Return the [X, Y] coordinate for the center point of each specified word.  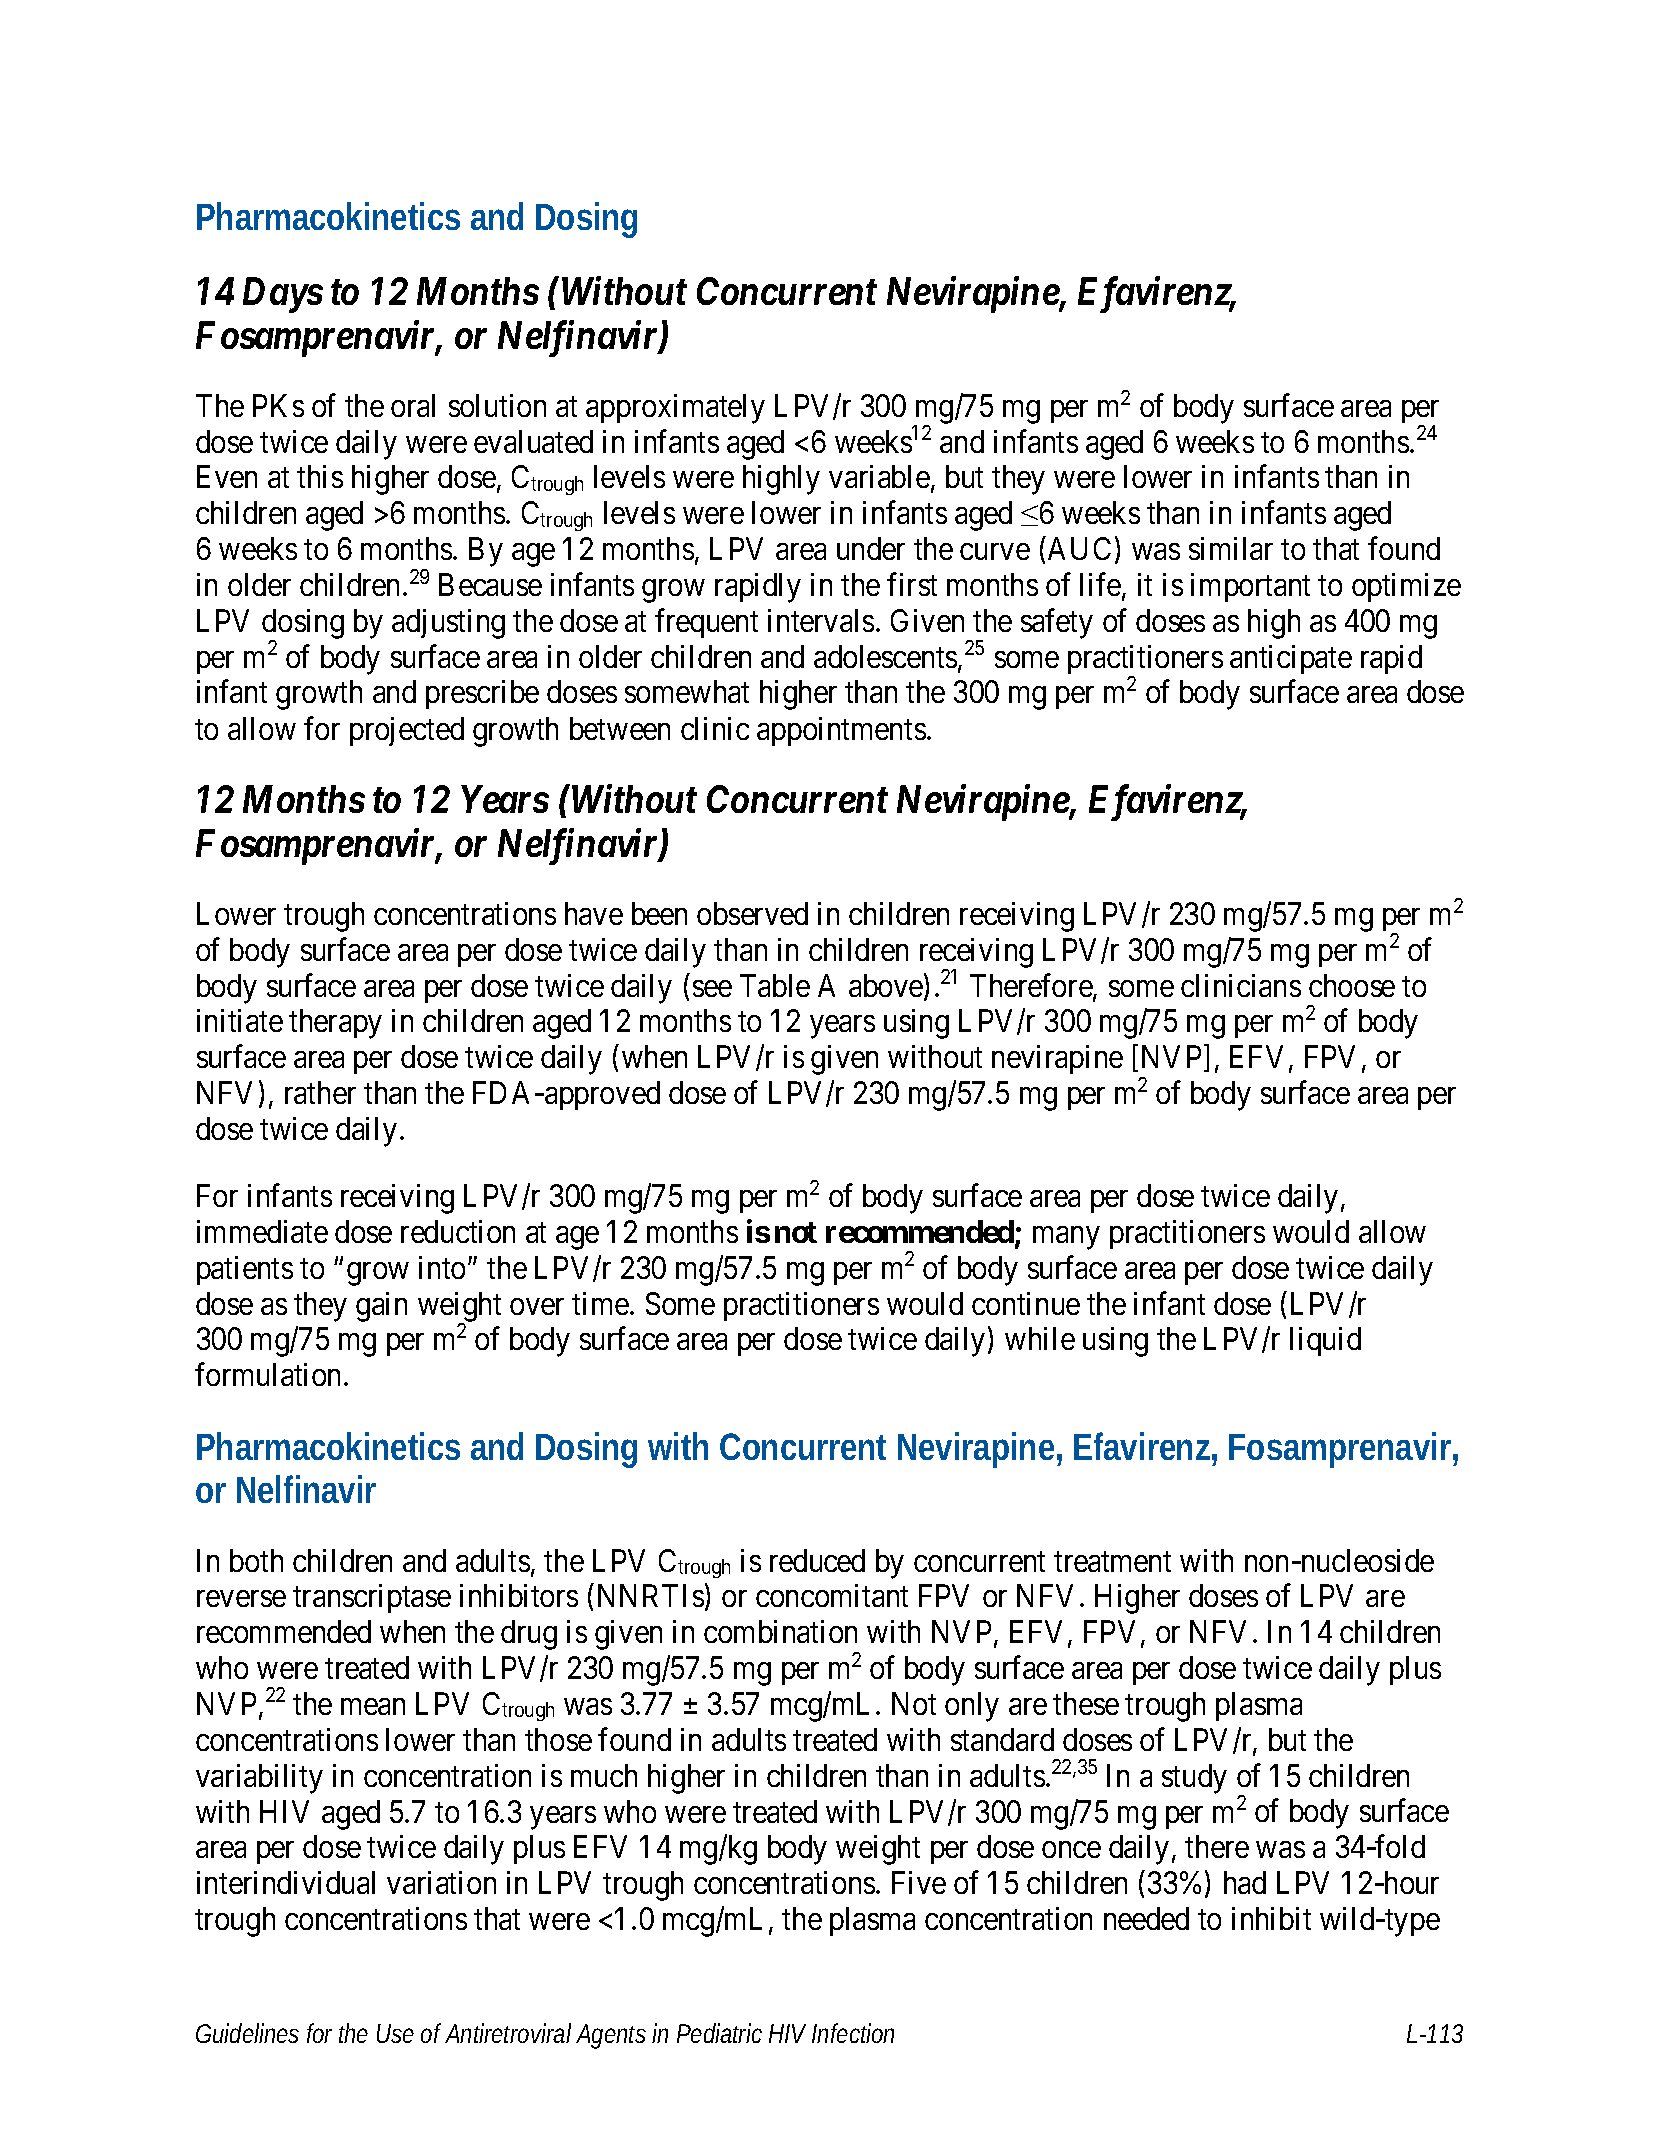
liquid [1325, 1341]
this [320, 476]
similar [1231, 548]
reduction [458, 1231]
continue [1026, 1303]
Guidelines [247, 2033]
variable [879, 476]
